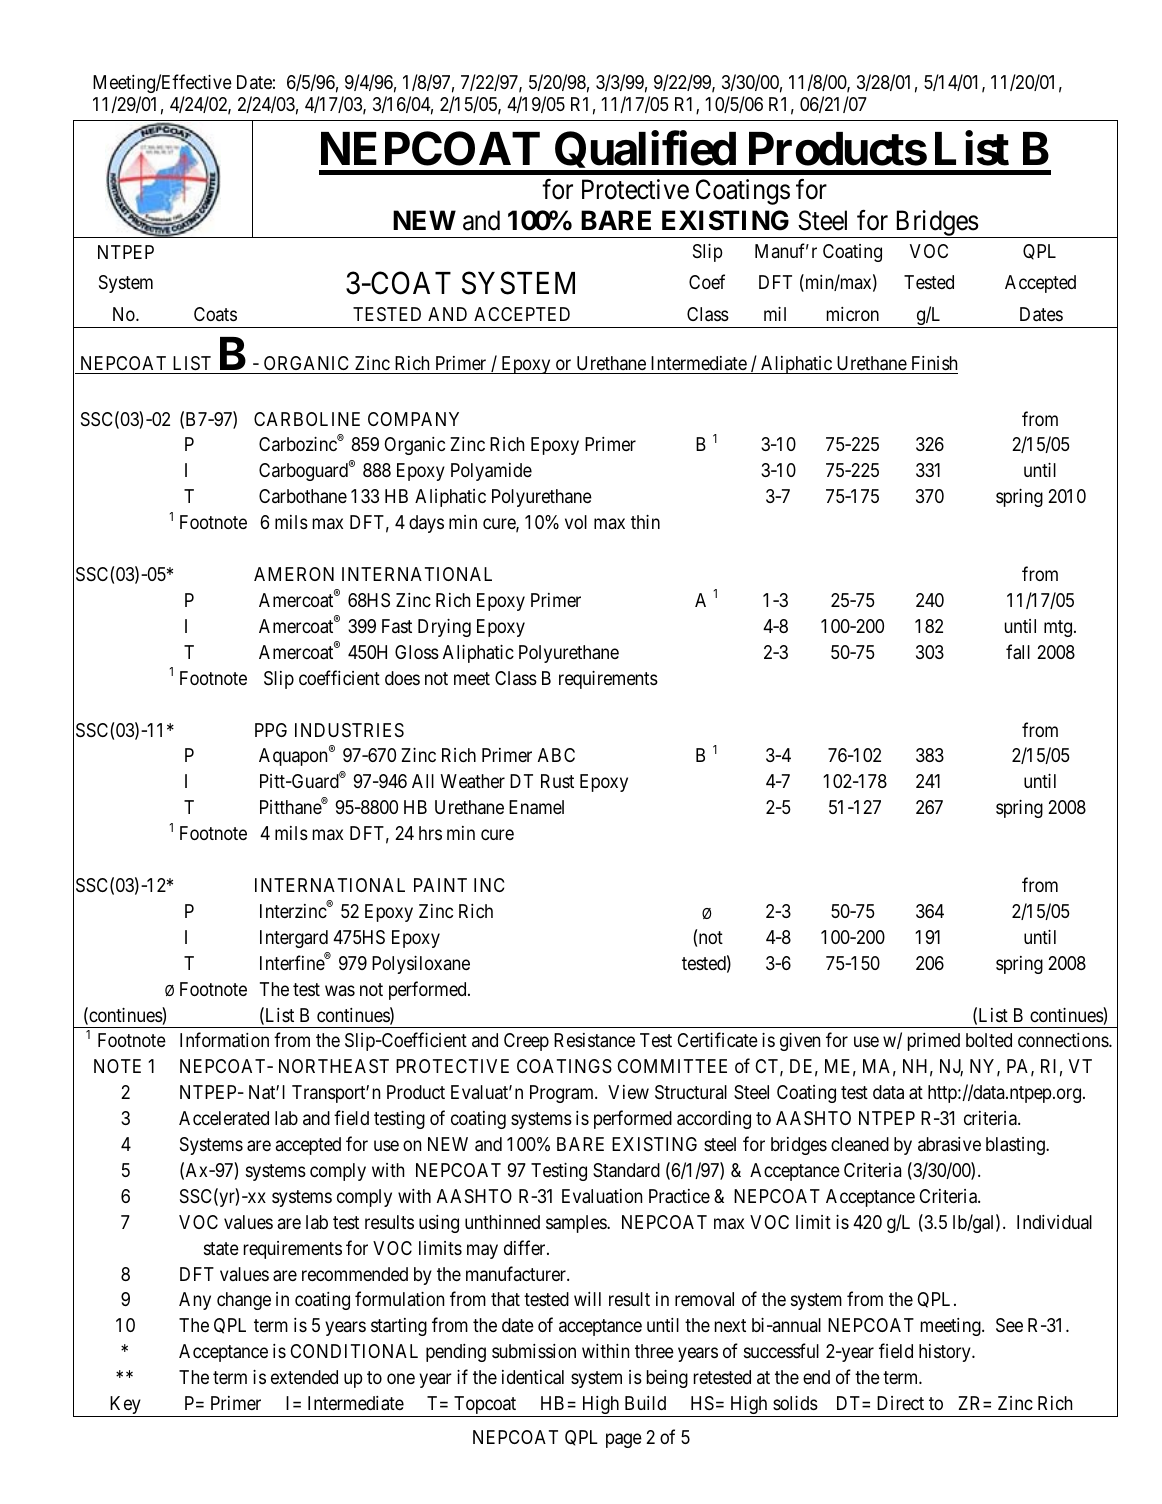 The height and width of the screenshot is (1504, 1162). Describe the element at coordinates (271, 730) in the screenshot. I see `PPG` at that location.
